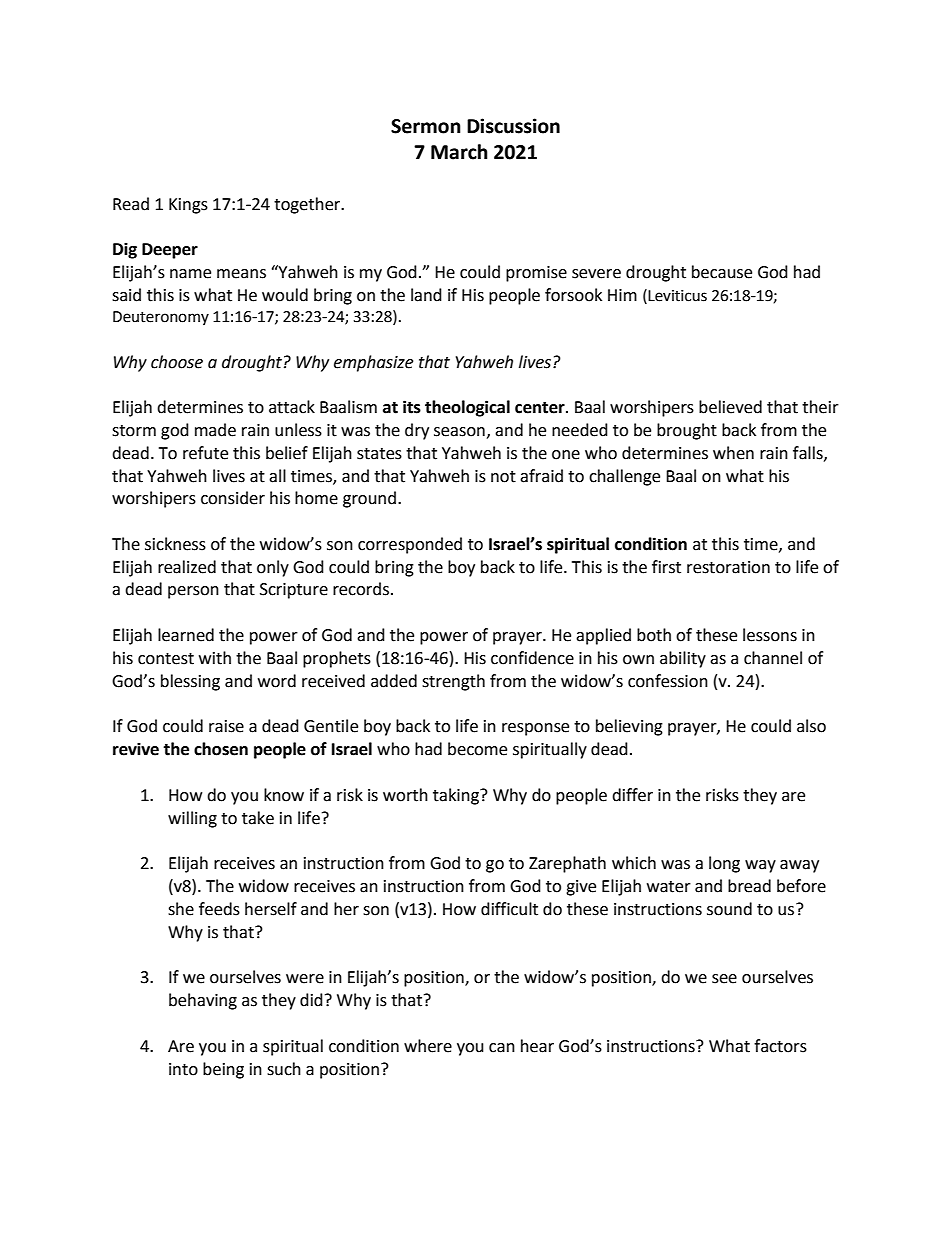  I want to click on believed, so click(730, 407).
